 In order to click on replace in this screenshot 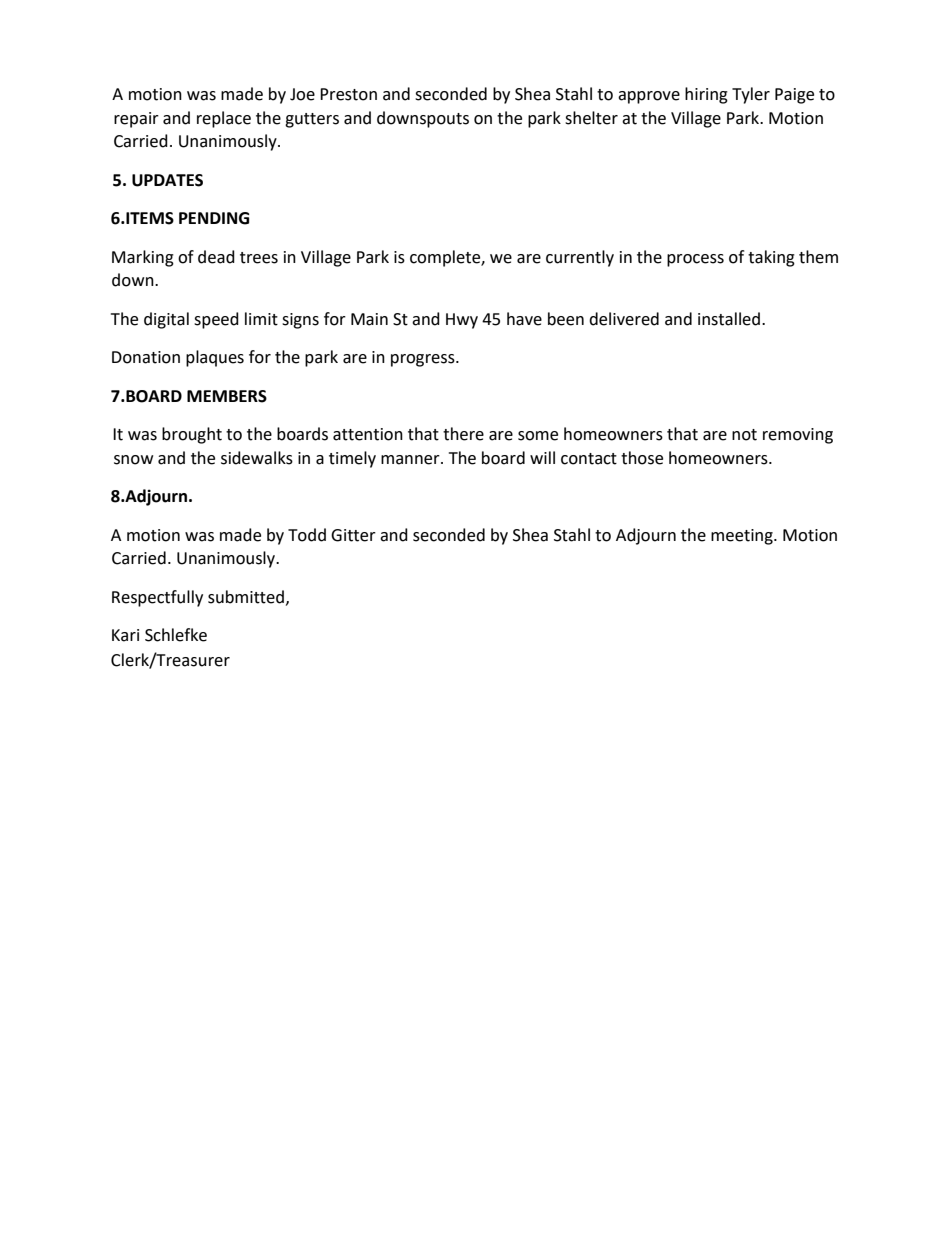, I will do `click(224, 119)`.
